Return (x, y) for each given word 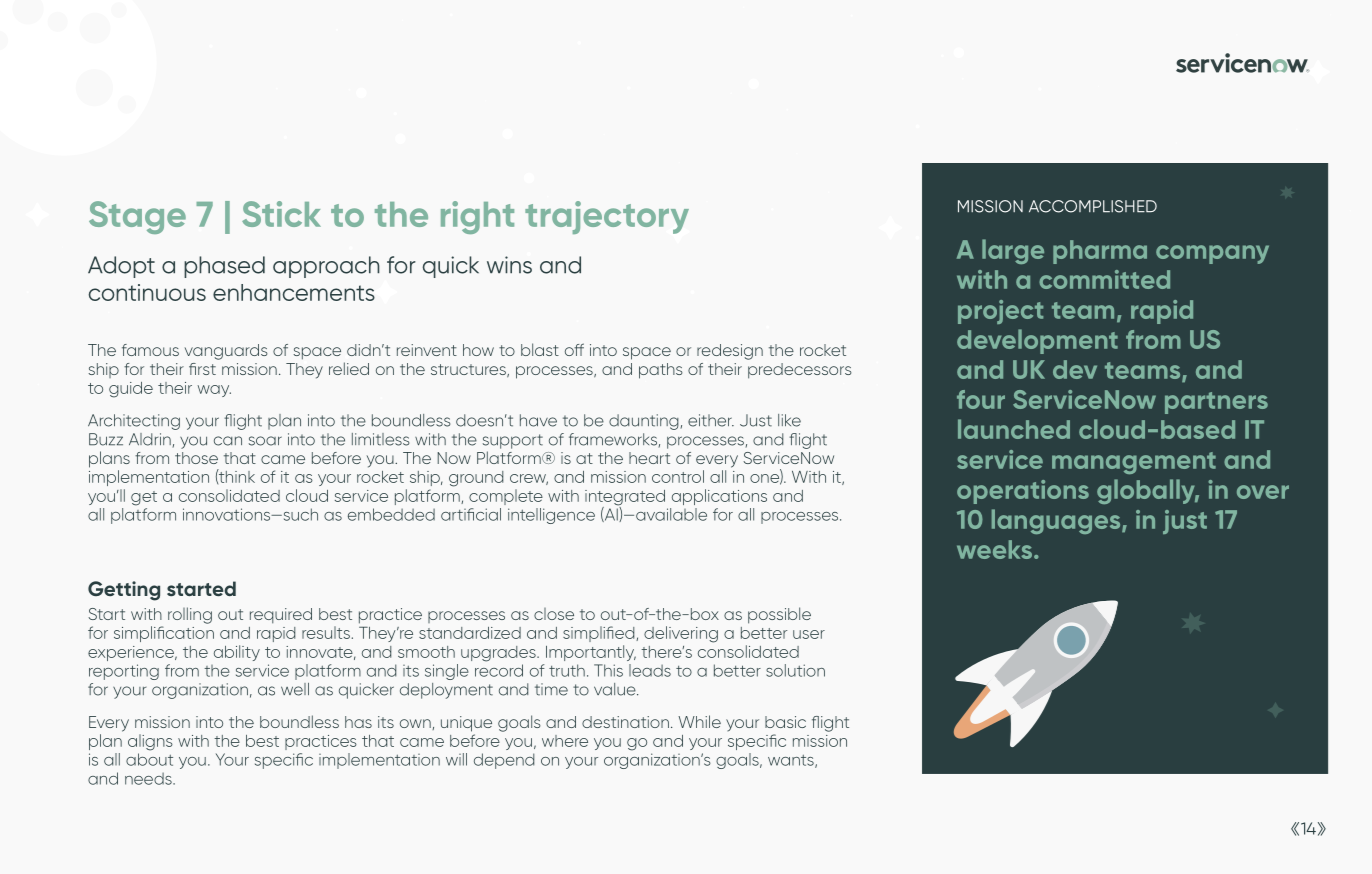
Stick (281, 214)
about (149, 759)
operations (1023, 492)
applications (719, 497)
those (196, 458)
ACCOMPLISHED (1093, 206)
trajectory (607, 217)
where (565, 741)
